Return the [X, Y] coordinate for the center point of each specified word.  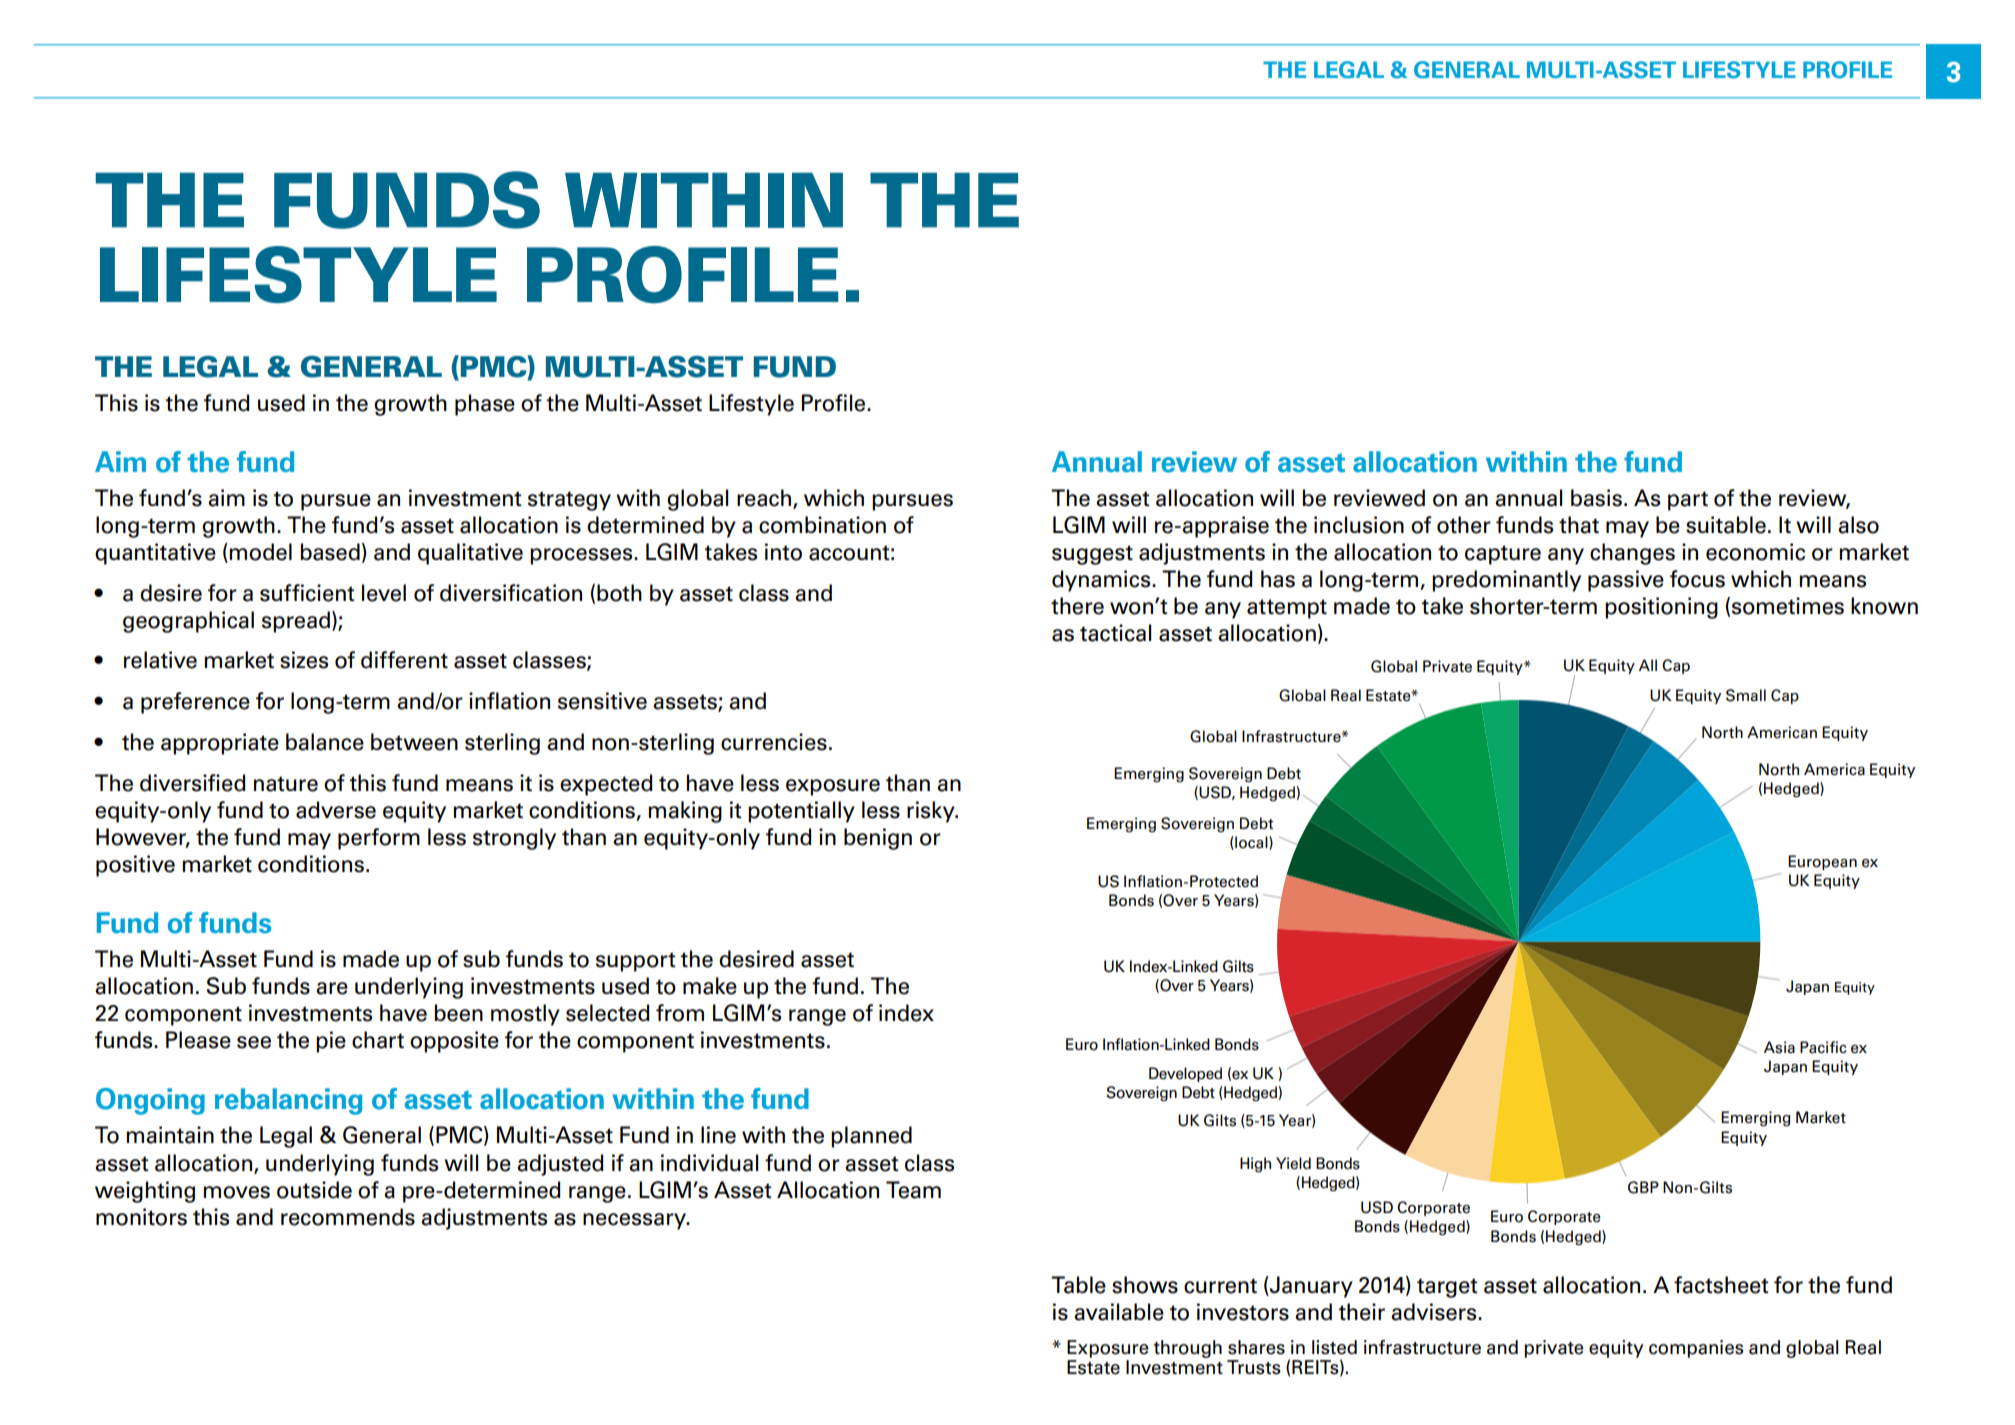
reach [765, 498]
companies [1696, 1349]
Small [1746, 695]
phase [485, 405]
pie [331, 1042]
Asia [1779, 1047]
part [1688, 501]
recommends [348, 1217]
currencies [774, 742]
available [1119, 1312]
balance [325, 742]
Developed [1185, 1074]
